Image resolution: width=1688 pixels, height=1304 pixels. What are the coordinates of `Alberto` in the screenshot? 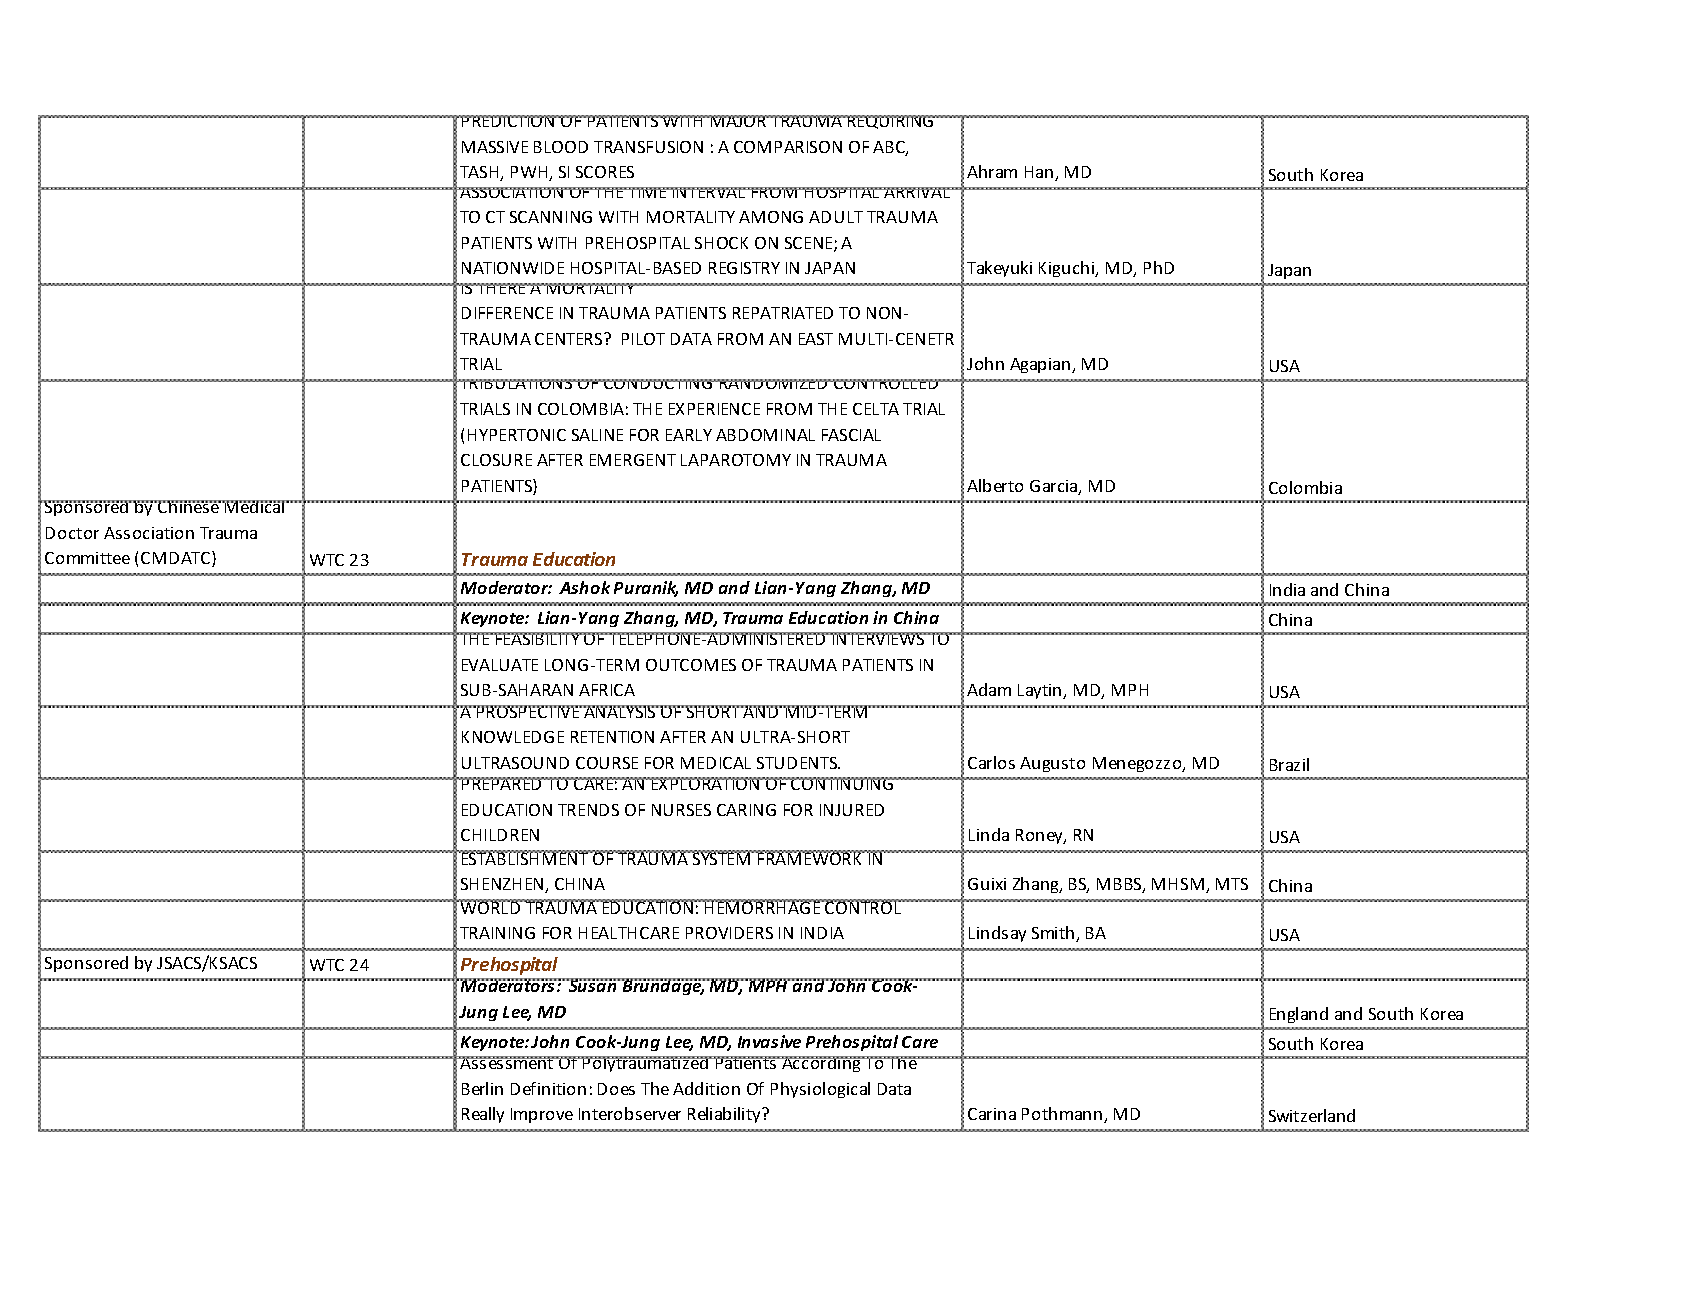 It's located at (995, 485).
